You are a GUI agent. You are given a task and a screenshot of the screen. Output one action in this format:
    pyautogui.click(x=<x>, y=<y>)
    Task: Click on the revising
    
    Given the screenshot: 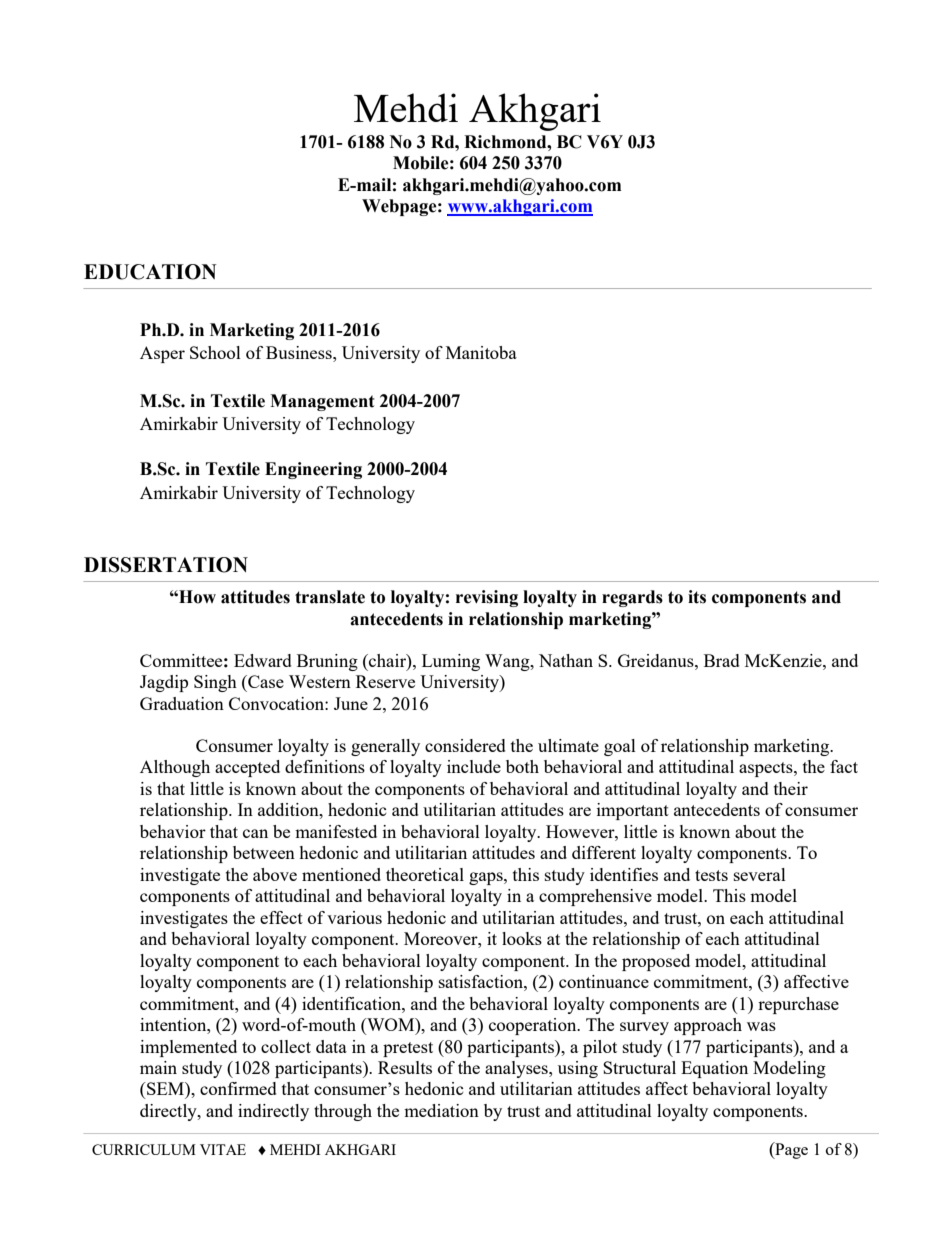 What is the action you would take?
    pyautogui.click(x=487, y=598)
